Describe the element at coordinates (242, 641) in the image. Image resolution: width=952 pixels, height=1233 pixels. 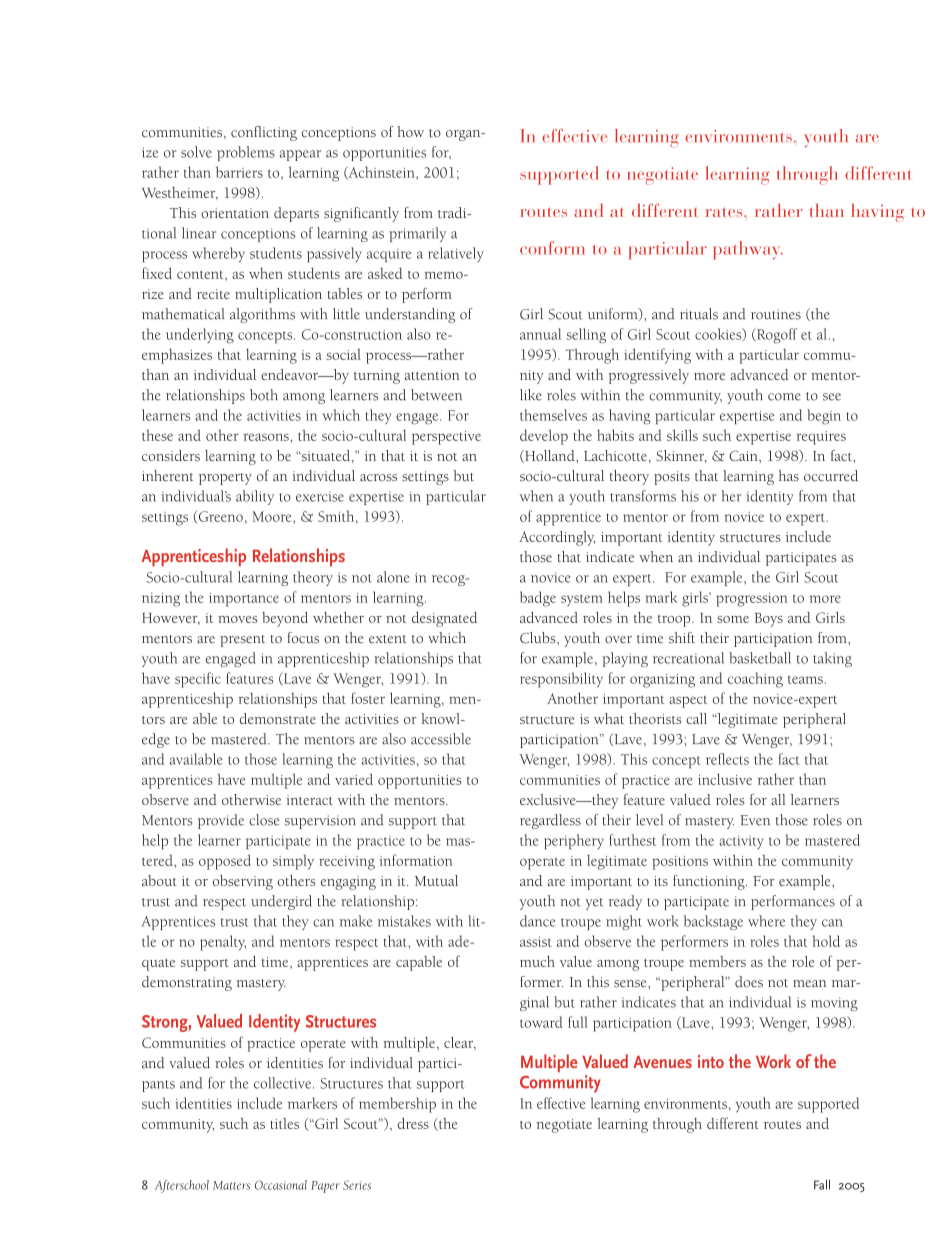
I see `present` at that location.
